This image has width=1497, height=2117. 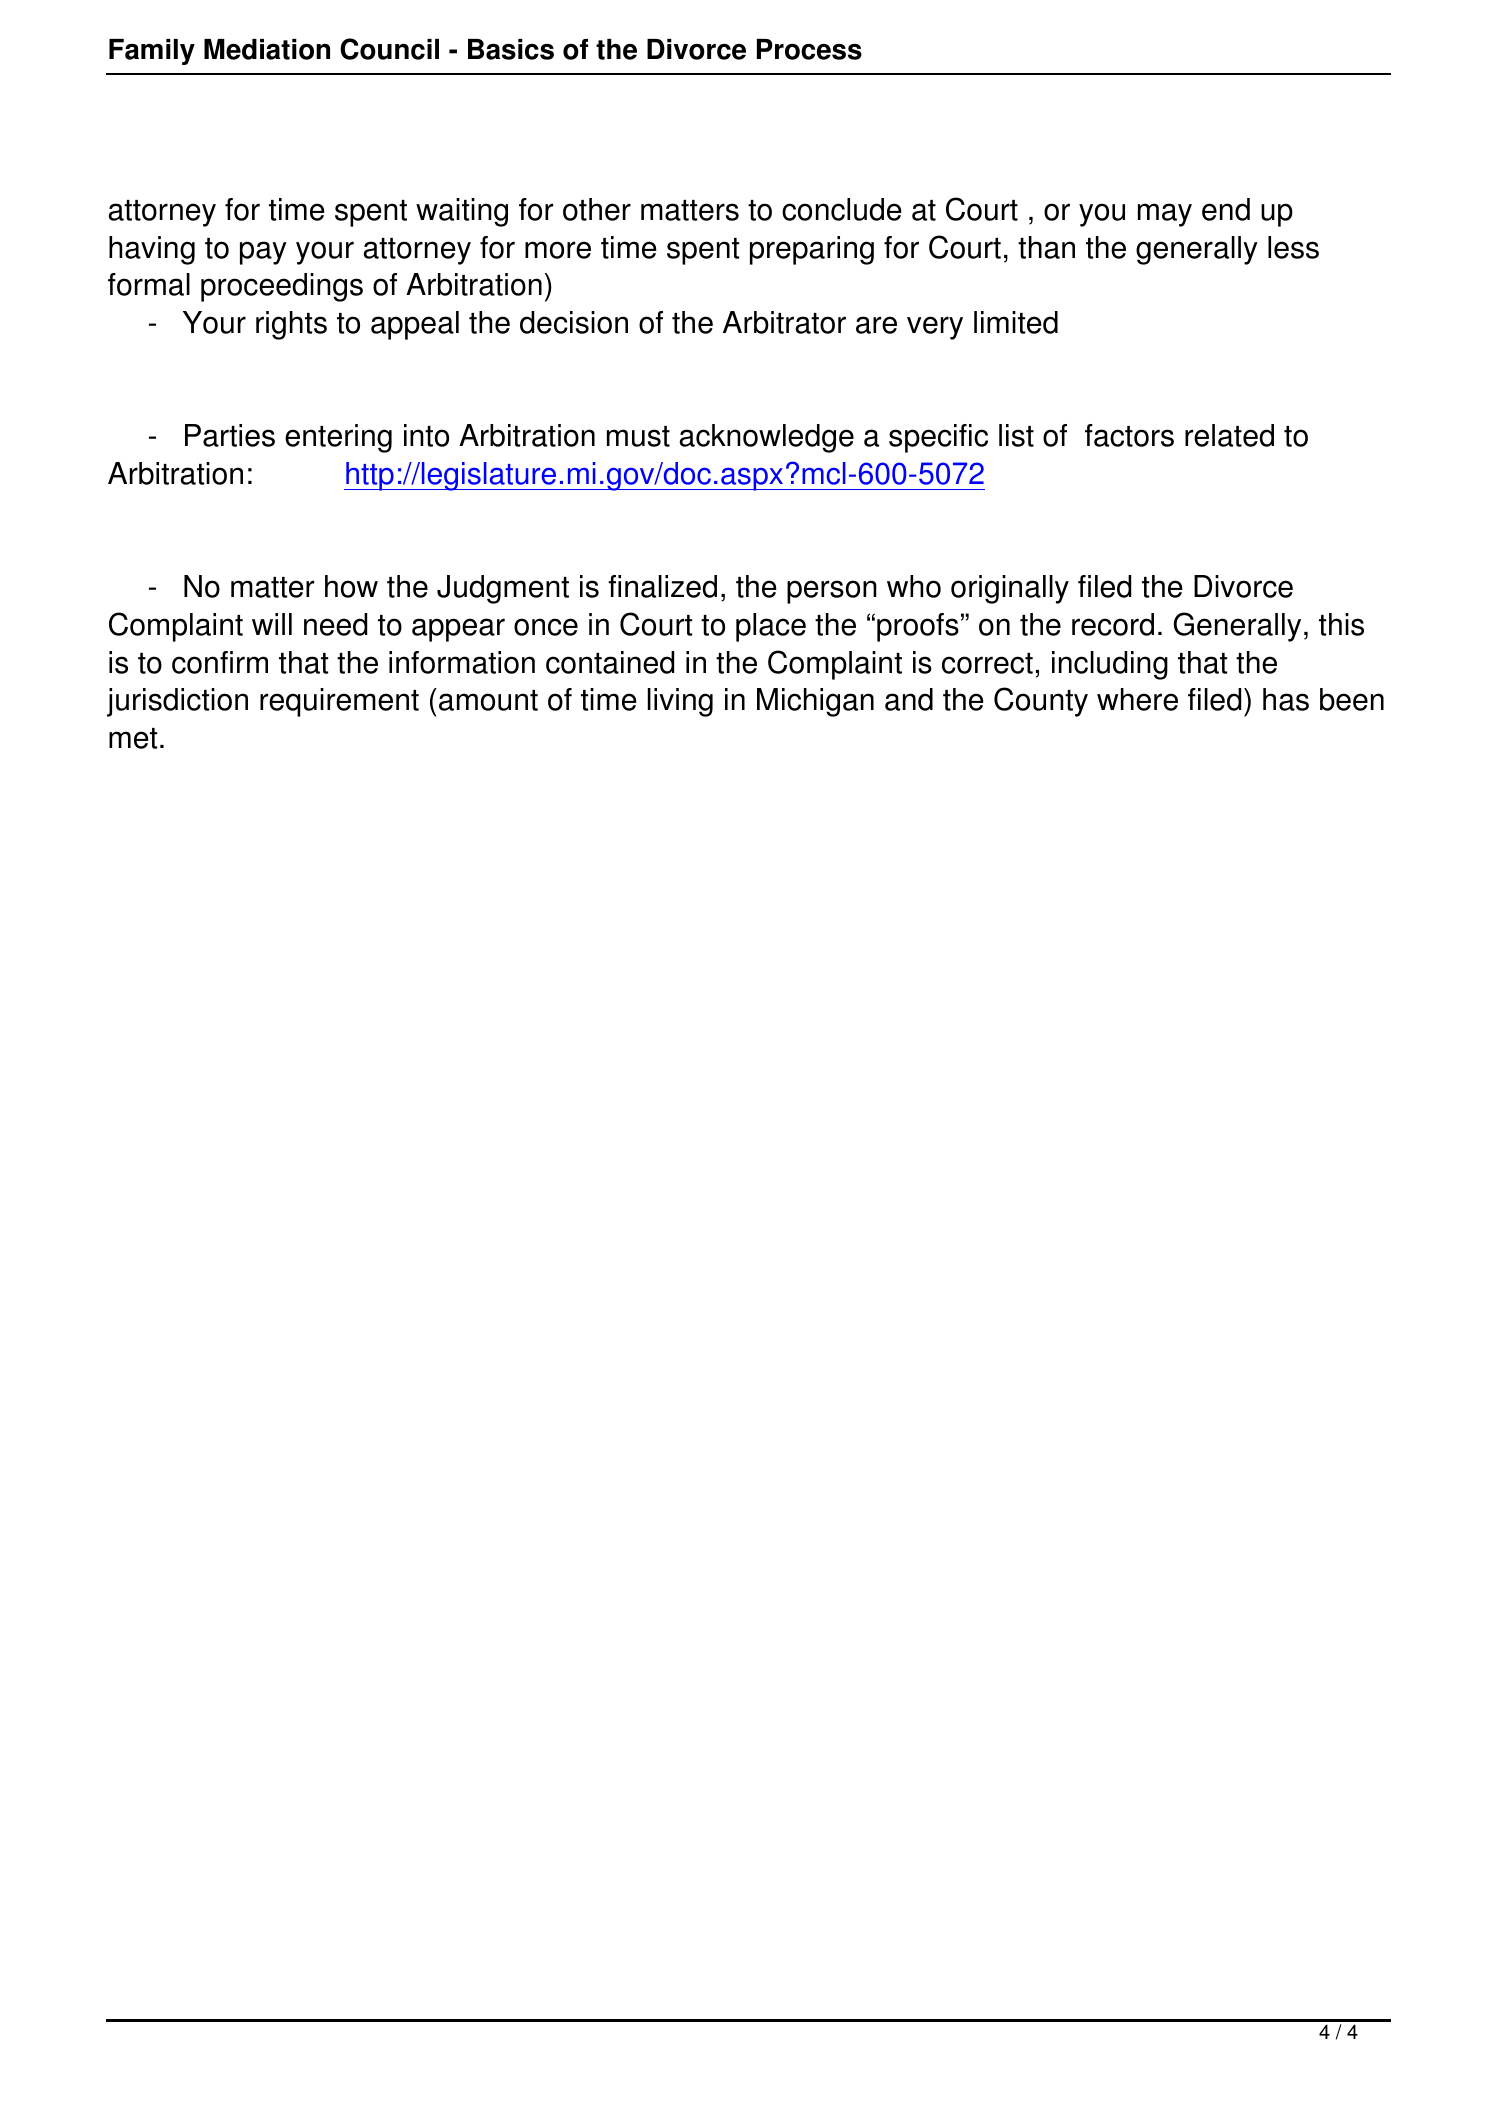 I want to click on Process, so click(x=809, y=49).
